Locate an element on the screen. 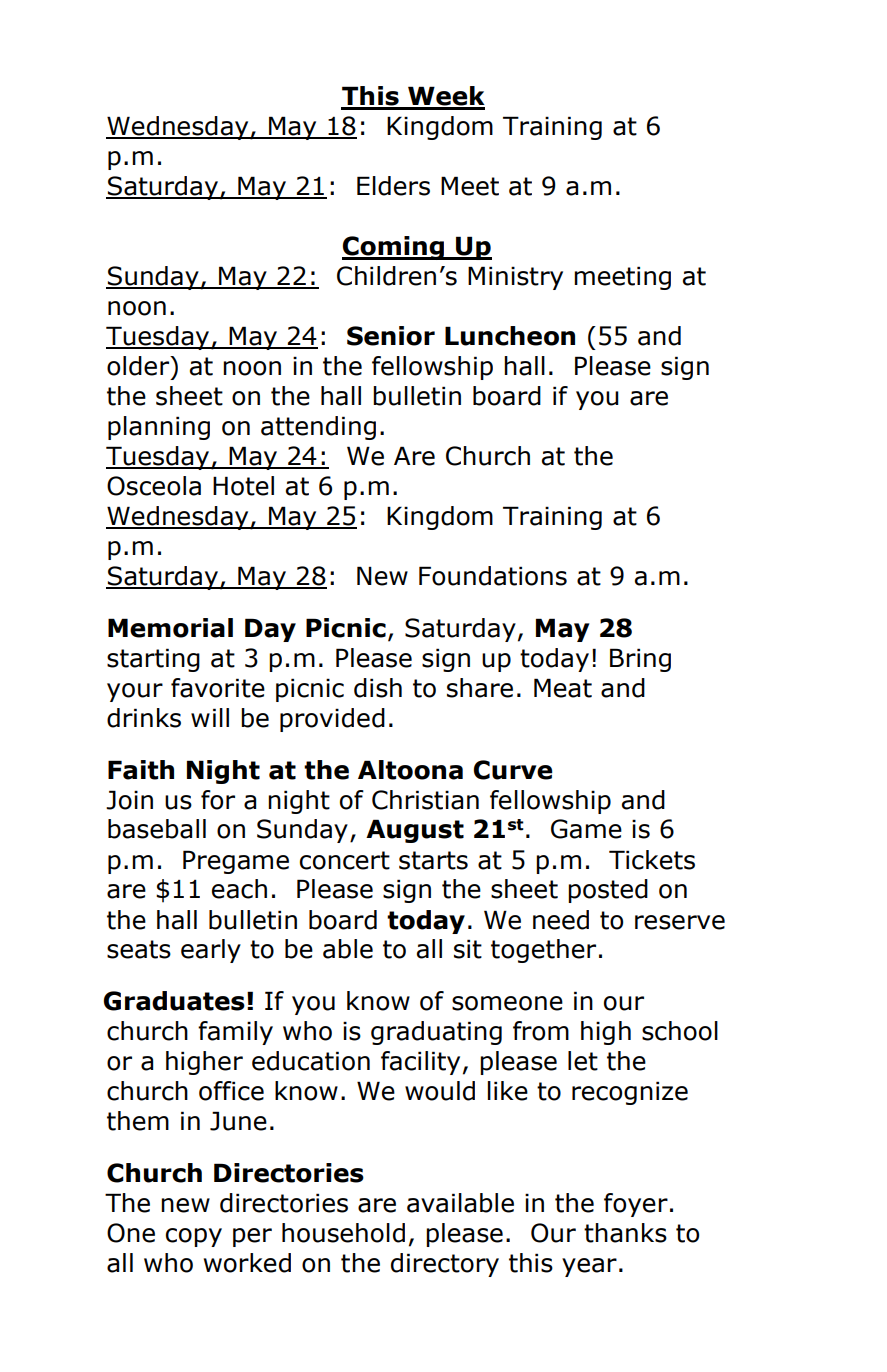  Meat is located at coordinates (563, 688).
